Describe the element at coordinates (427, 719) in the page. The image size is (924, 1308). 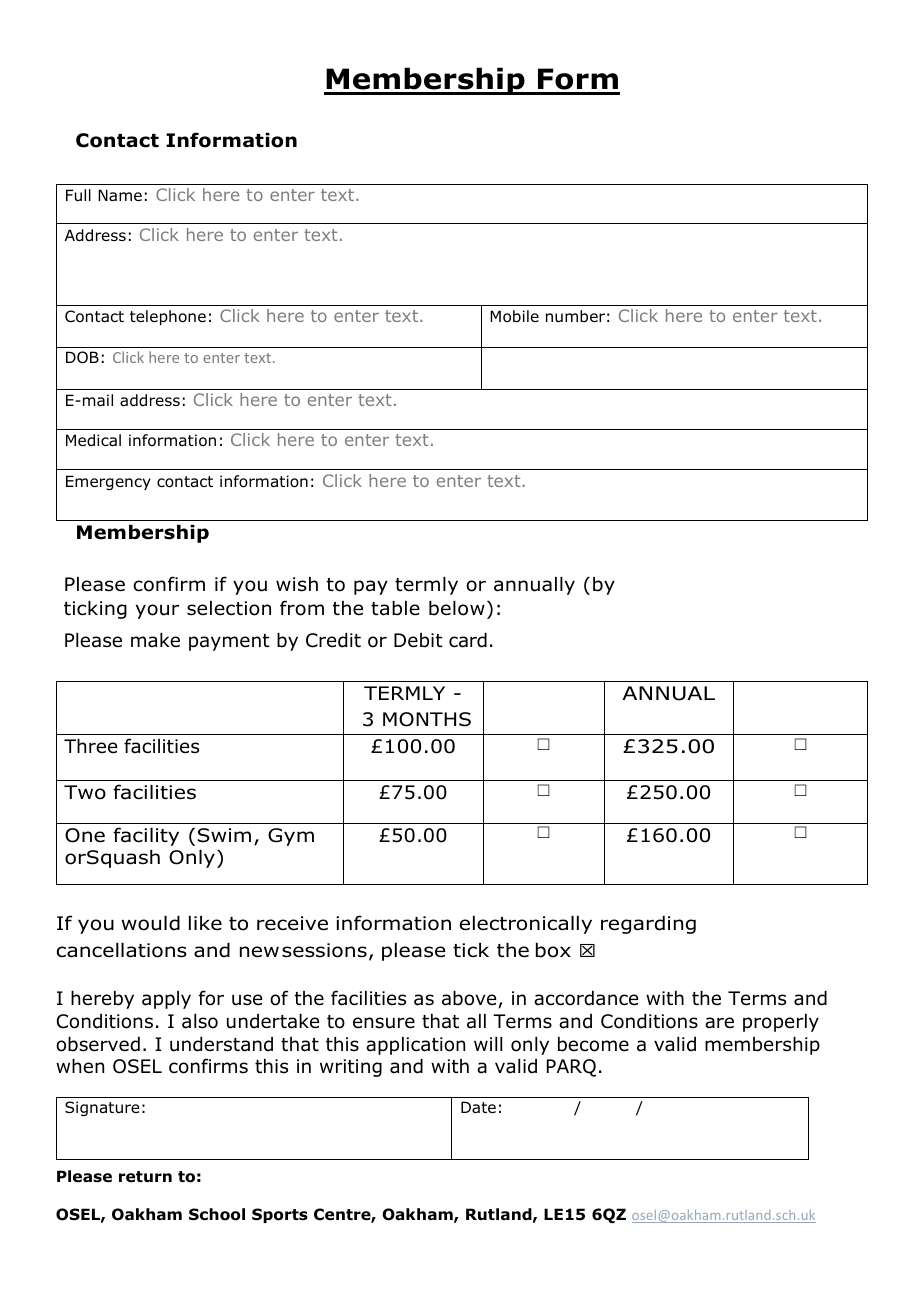
I see `MONTHS` at that location.
